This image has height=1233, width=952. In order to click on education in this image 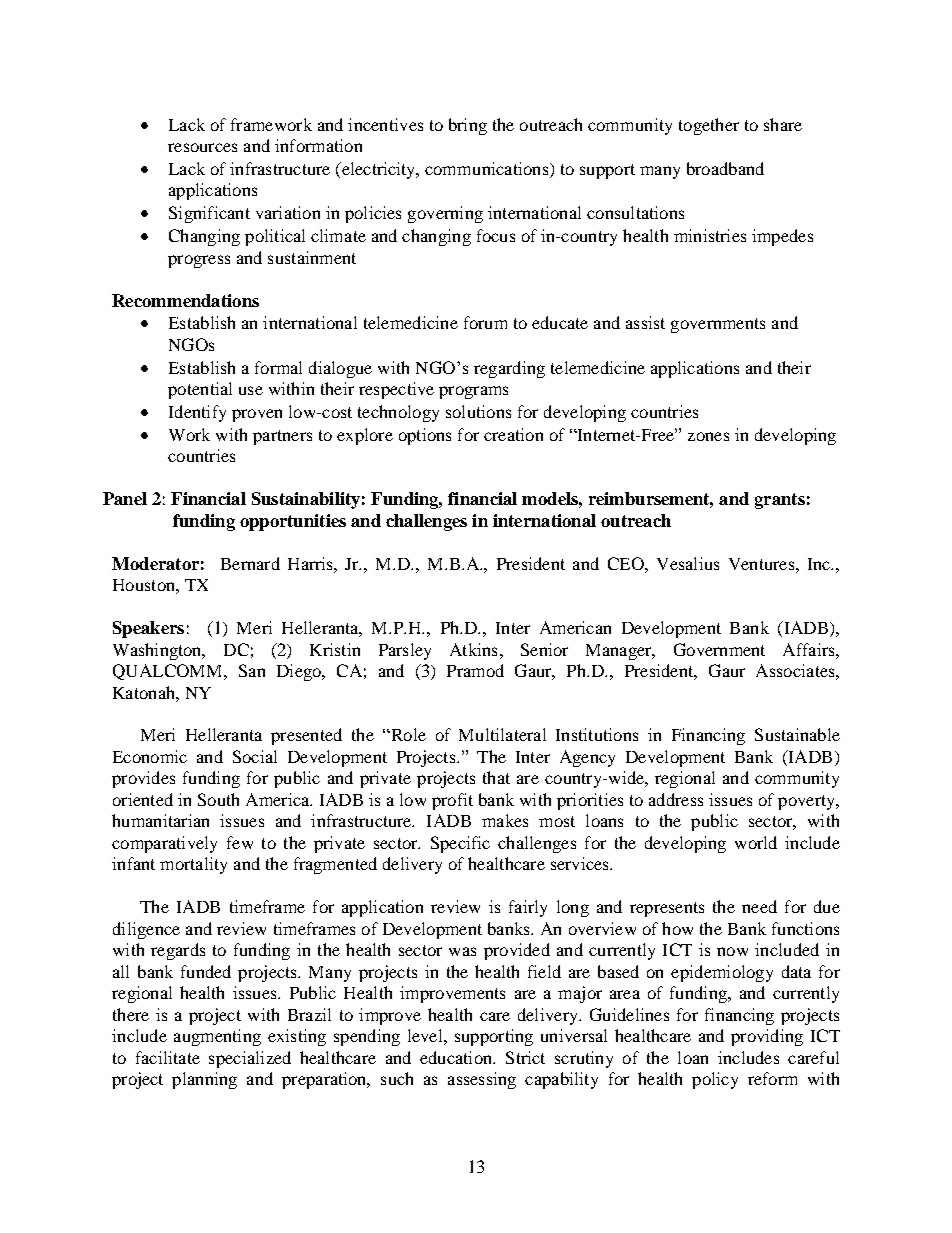, I will do `click(457, 1057)`.
